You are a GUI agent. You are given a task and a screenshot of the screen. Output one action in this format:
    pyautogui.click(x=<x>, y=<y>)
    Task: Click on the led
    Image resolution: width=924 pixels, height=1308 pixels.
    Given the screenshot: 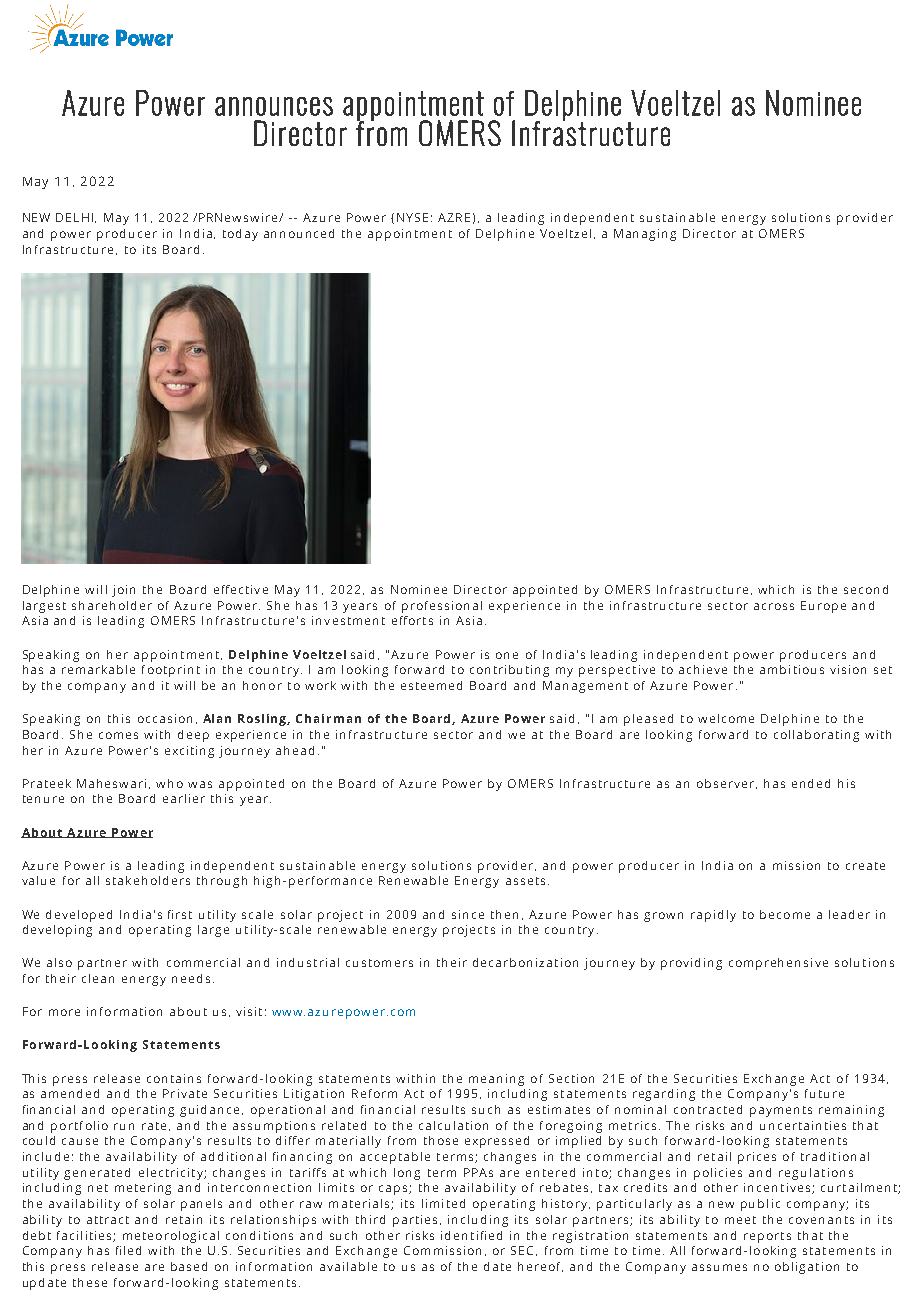 What is the action you would take?
    pyautogui.click(x=132, y=1250)
